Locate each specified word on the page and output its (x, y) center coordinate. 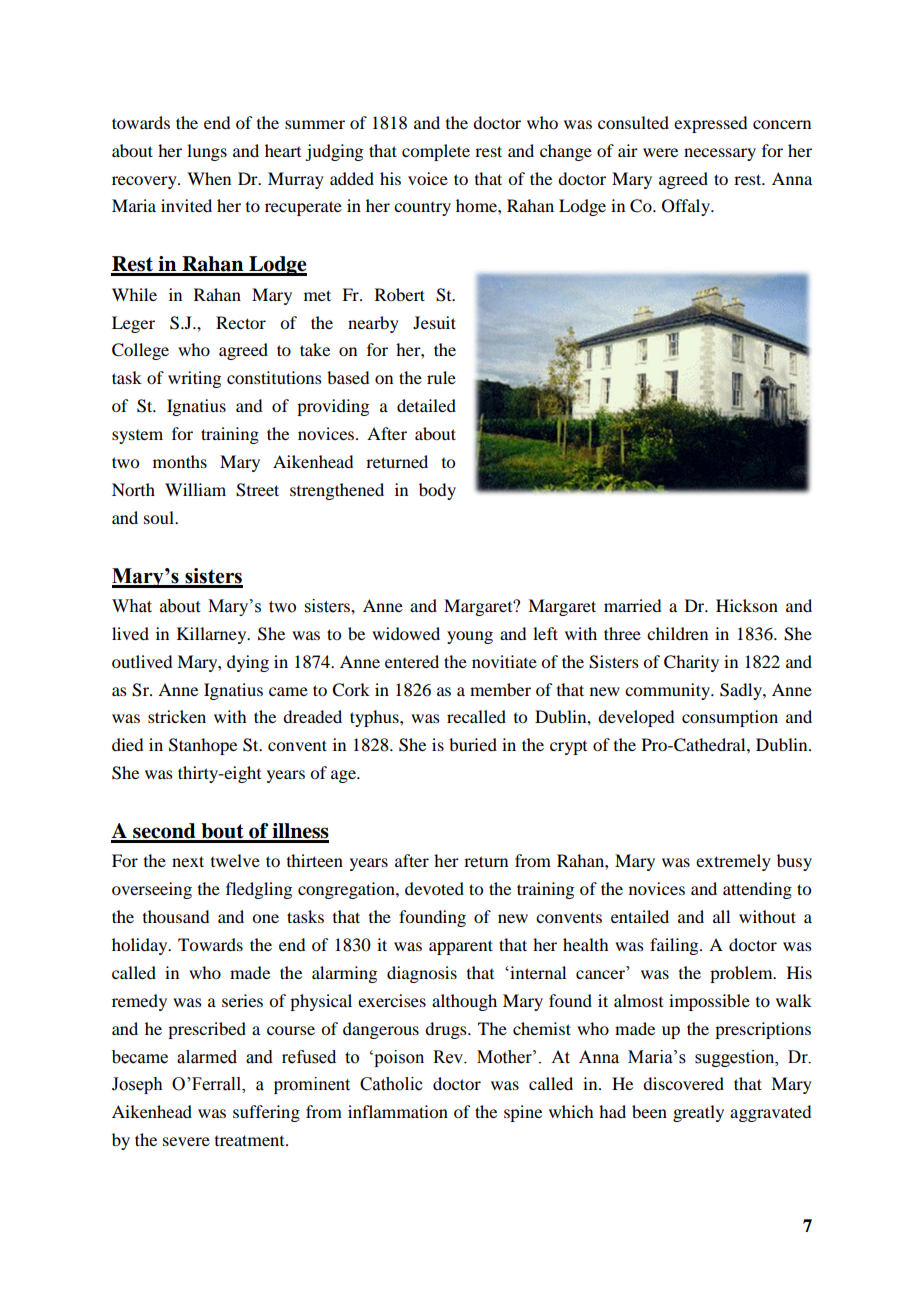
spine (523, 1113)
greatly (698, 1113)
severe (186, 1141)
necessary (720, 154)
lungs (207, 152)
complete (436, 152)
